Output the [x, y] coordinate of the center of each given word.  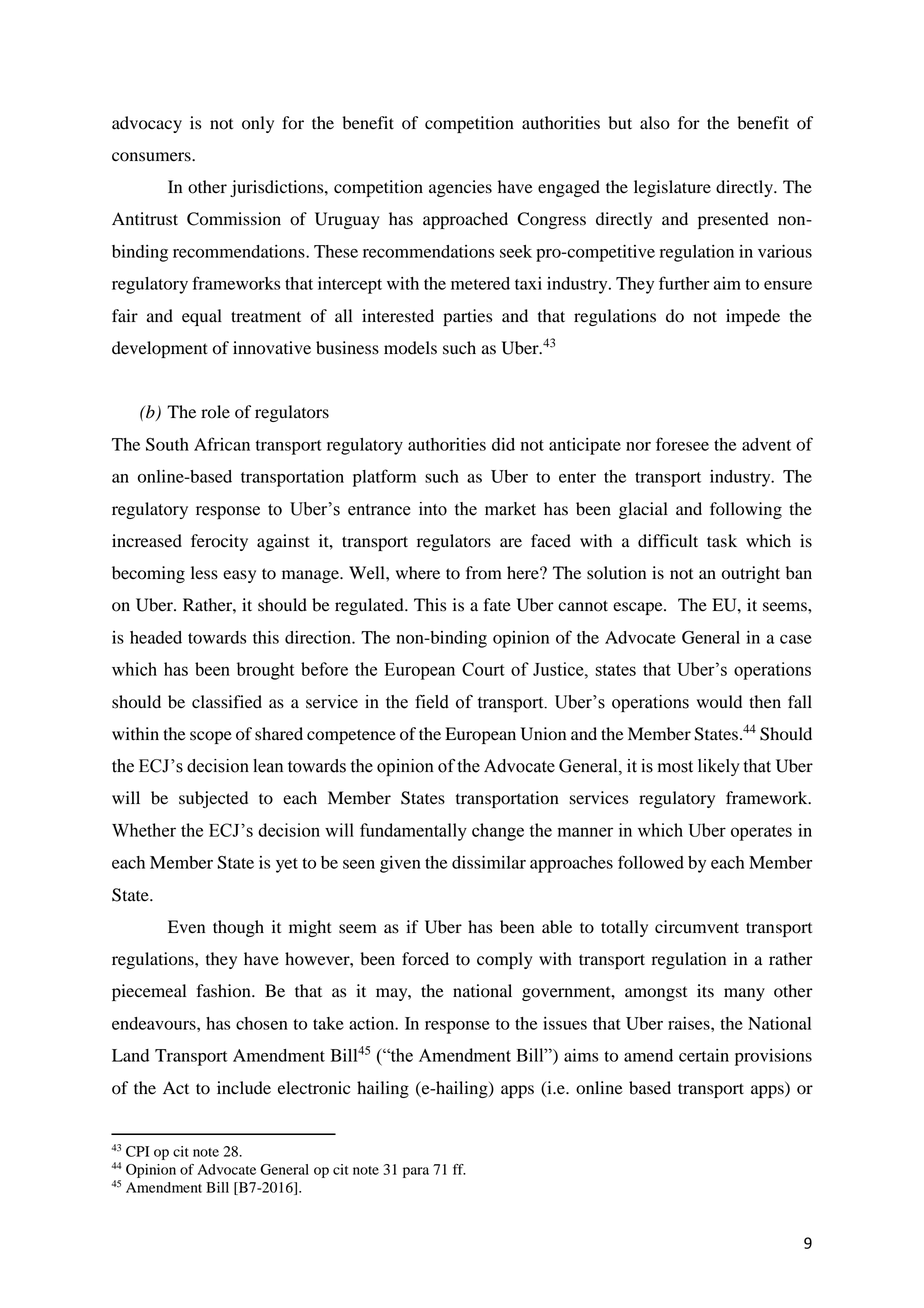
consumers [152, 157]
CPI [137, 1151]
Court [483, 669]
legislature [672, 188]
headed [156, 637]
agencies [460, 188]
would [719, 702]
